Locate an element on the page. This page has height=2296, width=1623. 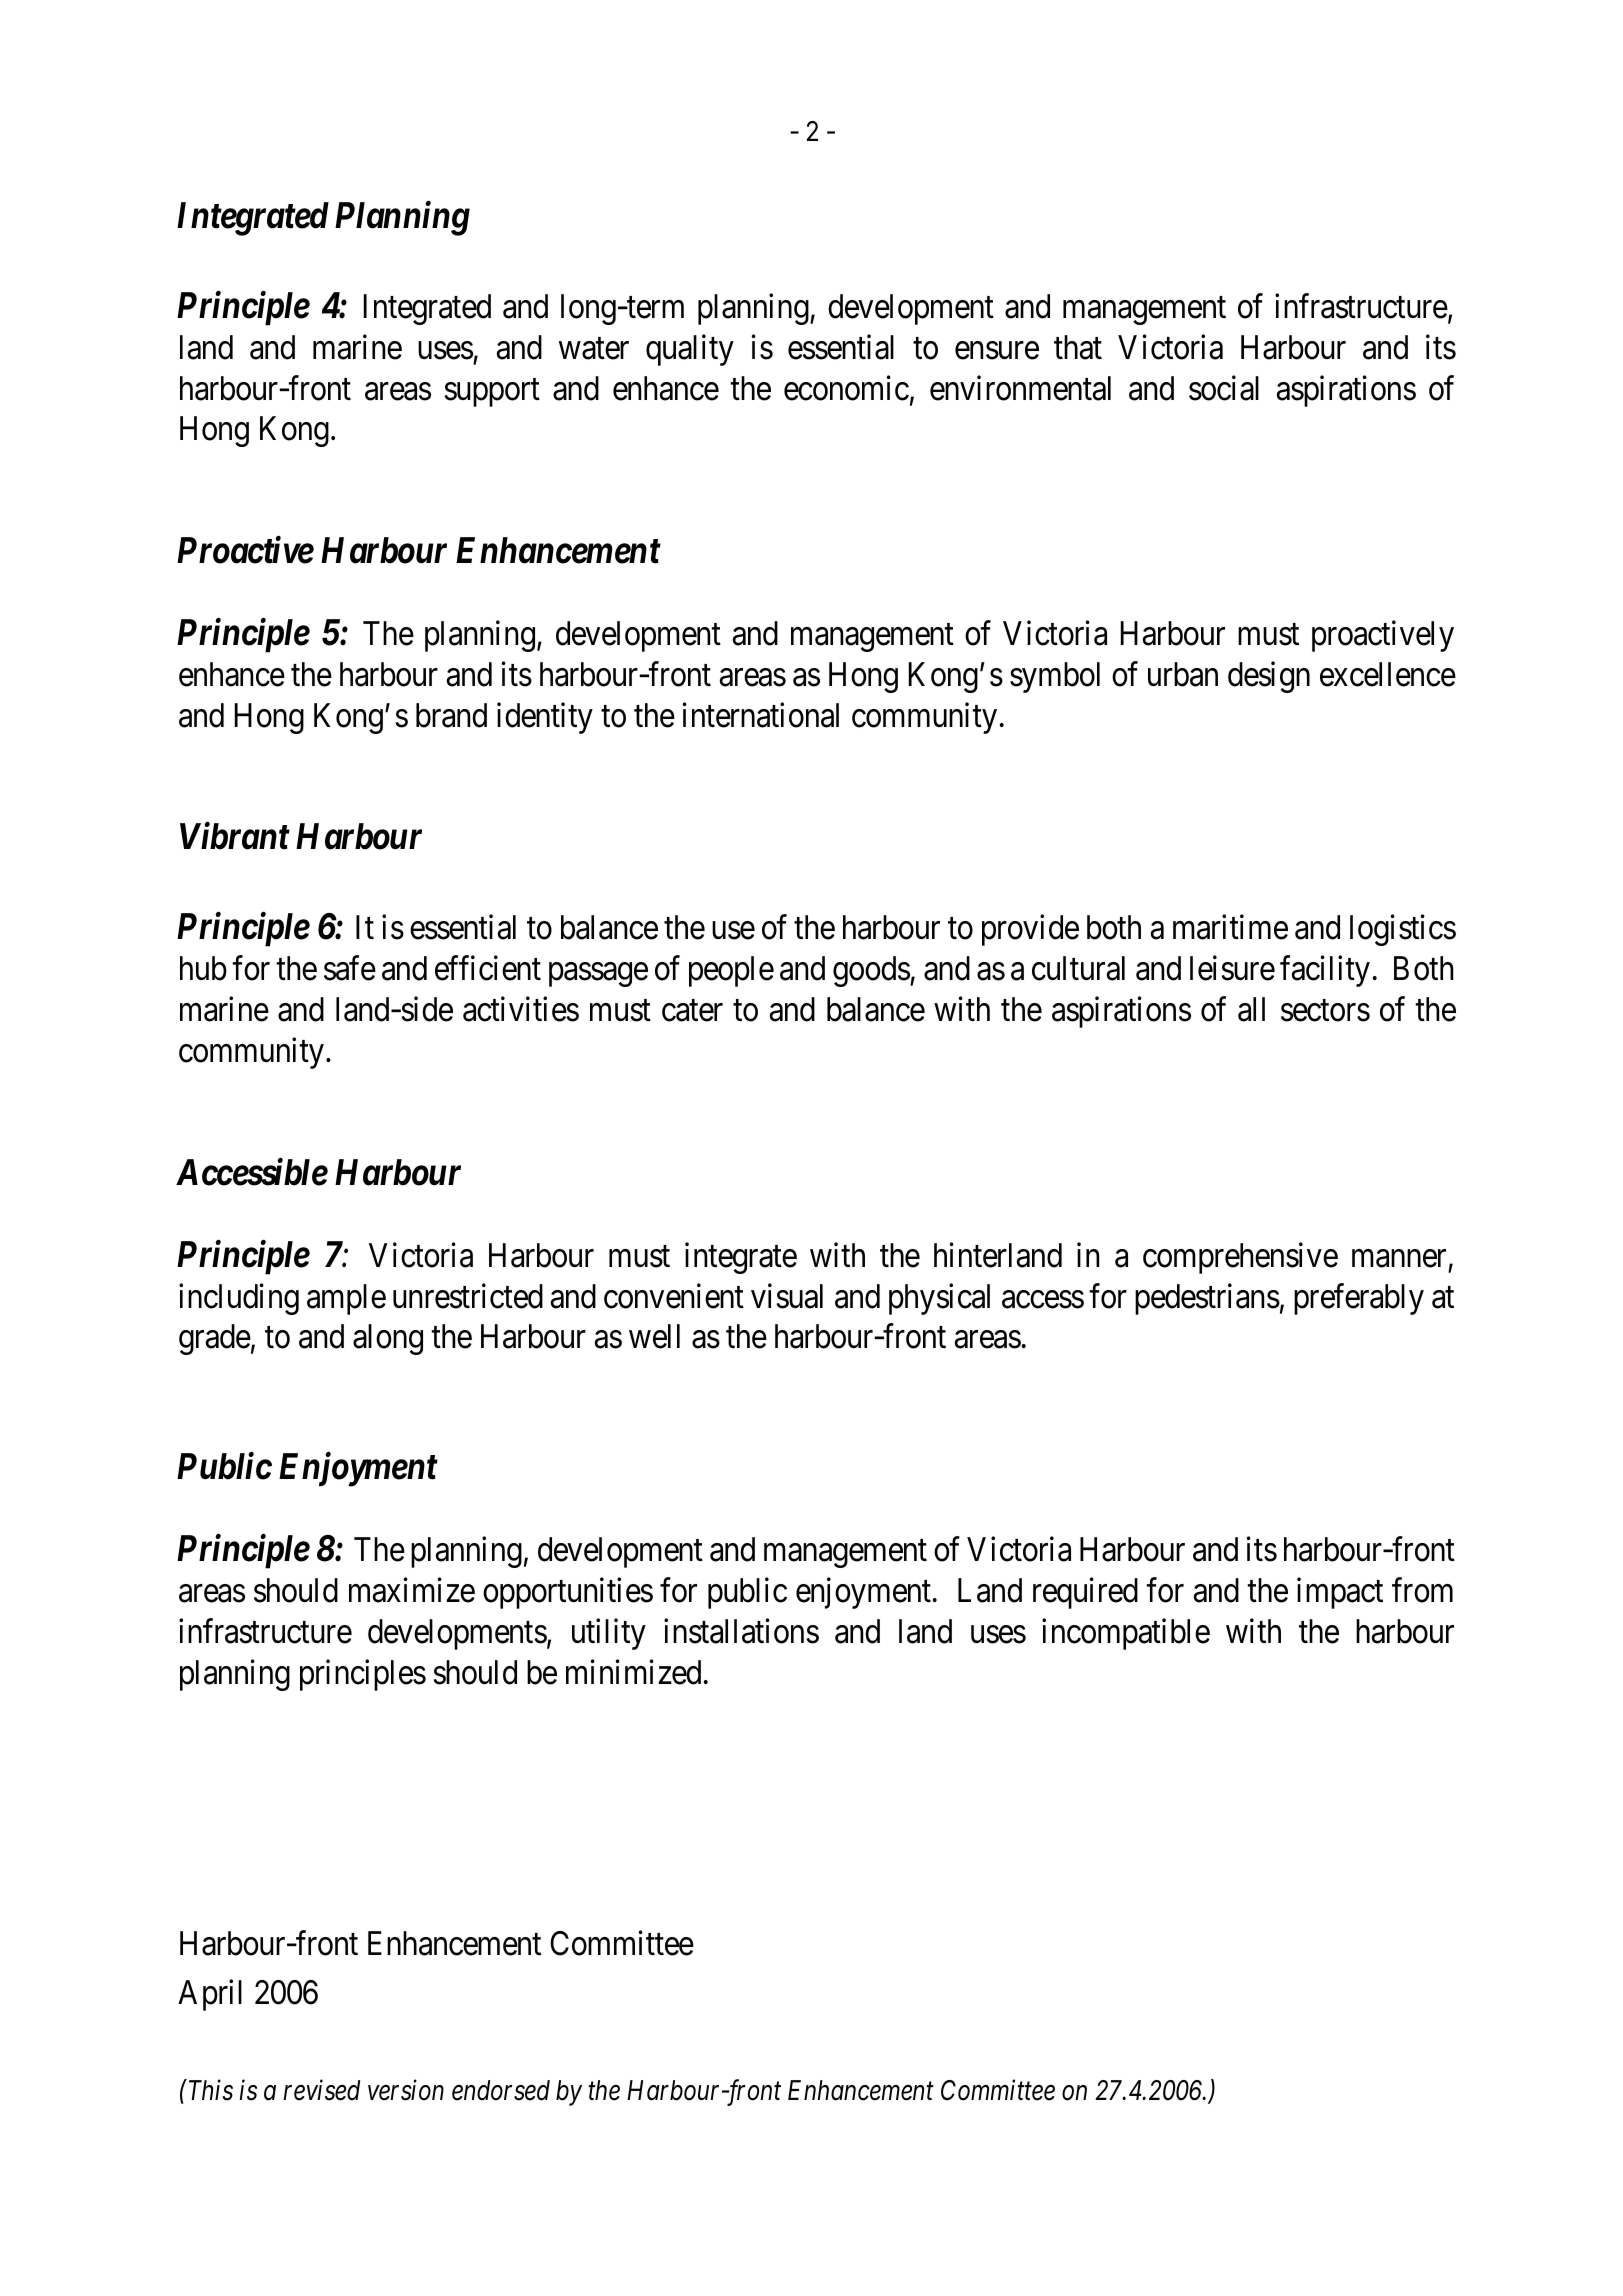
economic is located at coordinates (846, 388).
